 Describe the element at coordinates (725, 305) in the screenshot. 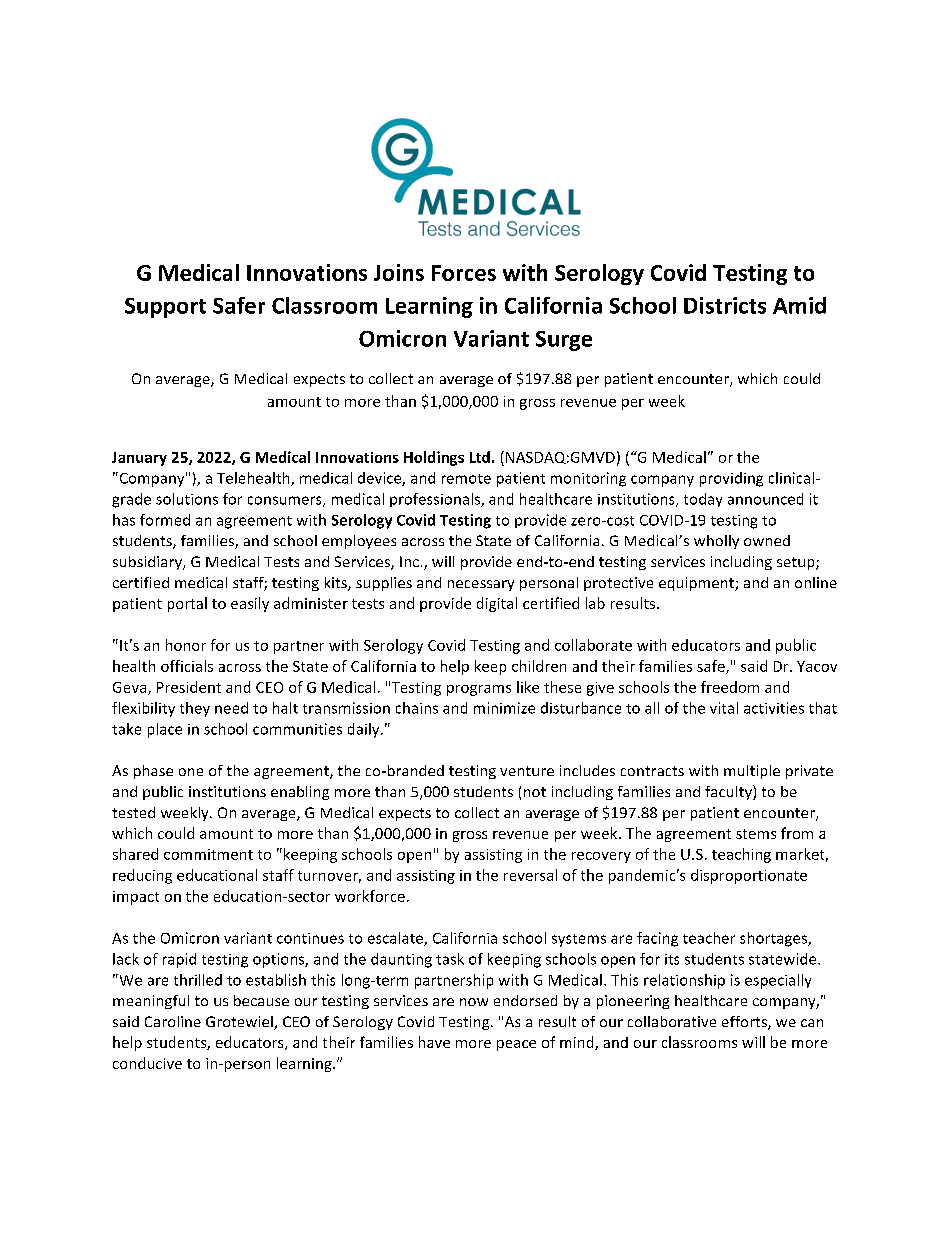

I see `Districts` at that location.
